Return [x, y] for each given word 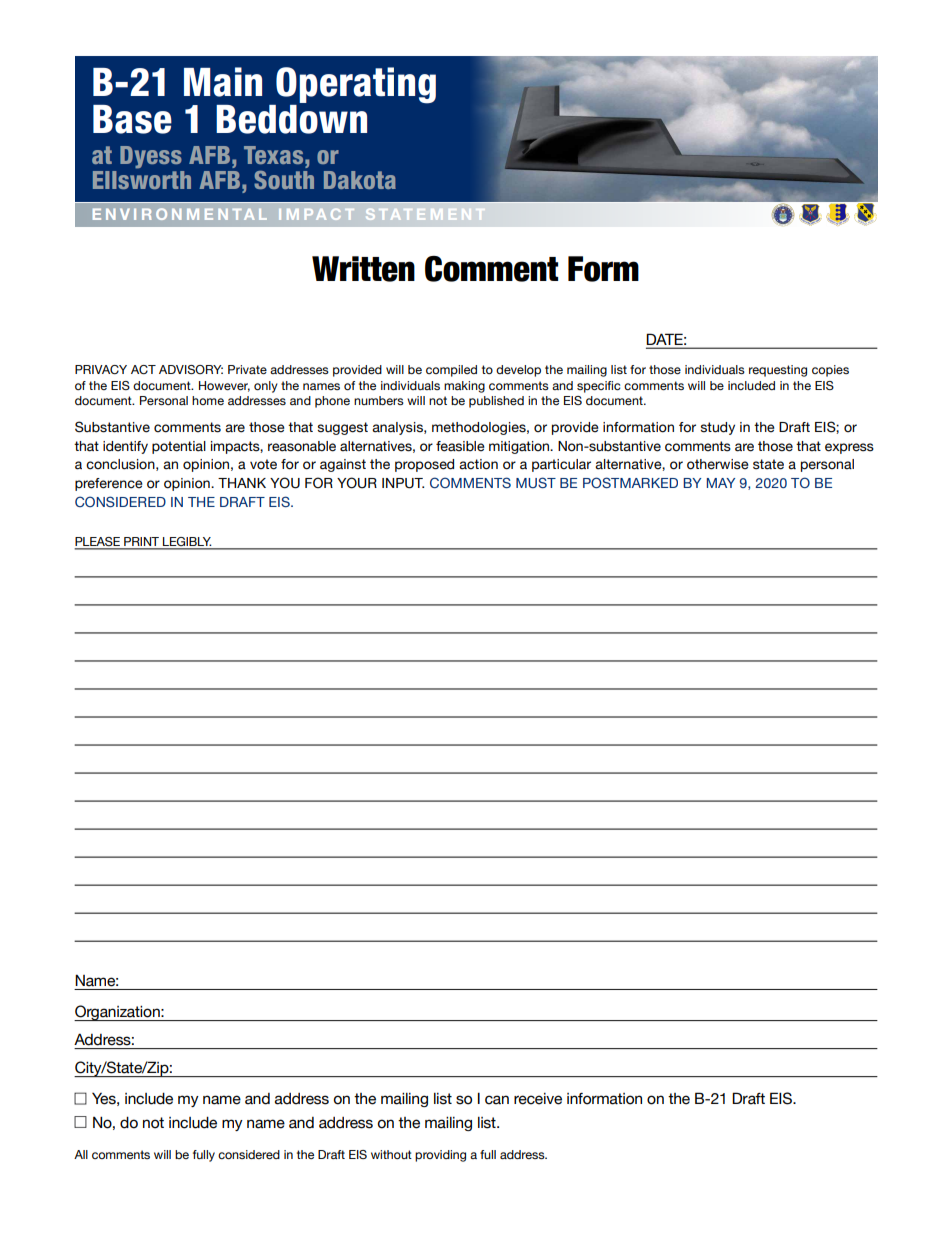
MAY [720, 483]
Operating [355, 86]
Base [132, 119]
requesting [778, 371]
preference [109, 484]
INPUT [403, 483]
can [497, 1100]
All [81, 1154]
